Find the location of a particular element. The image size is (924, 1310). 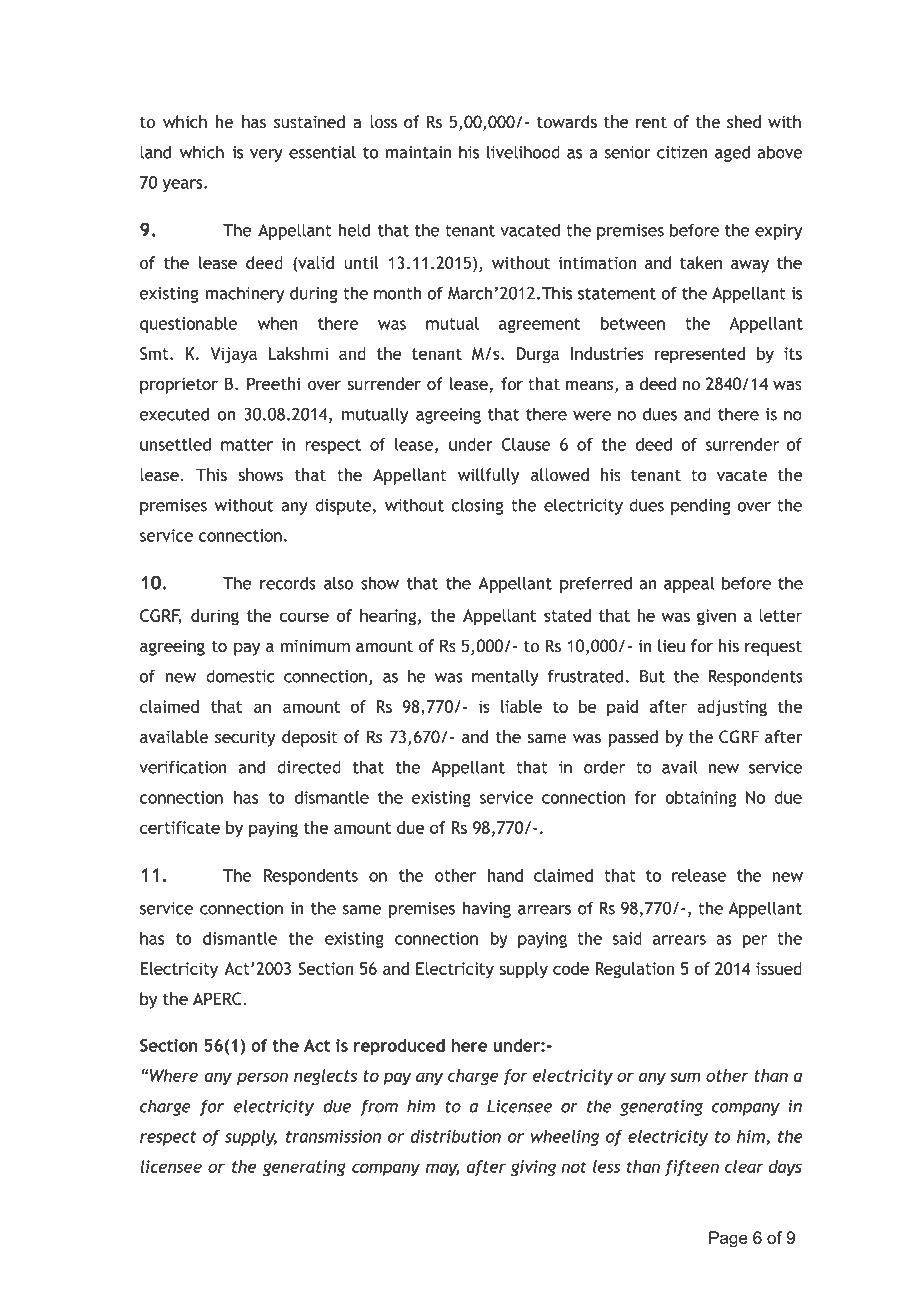

transmission is located at coordinates (333, 1136).
